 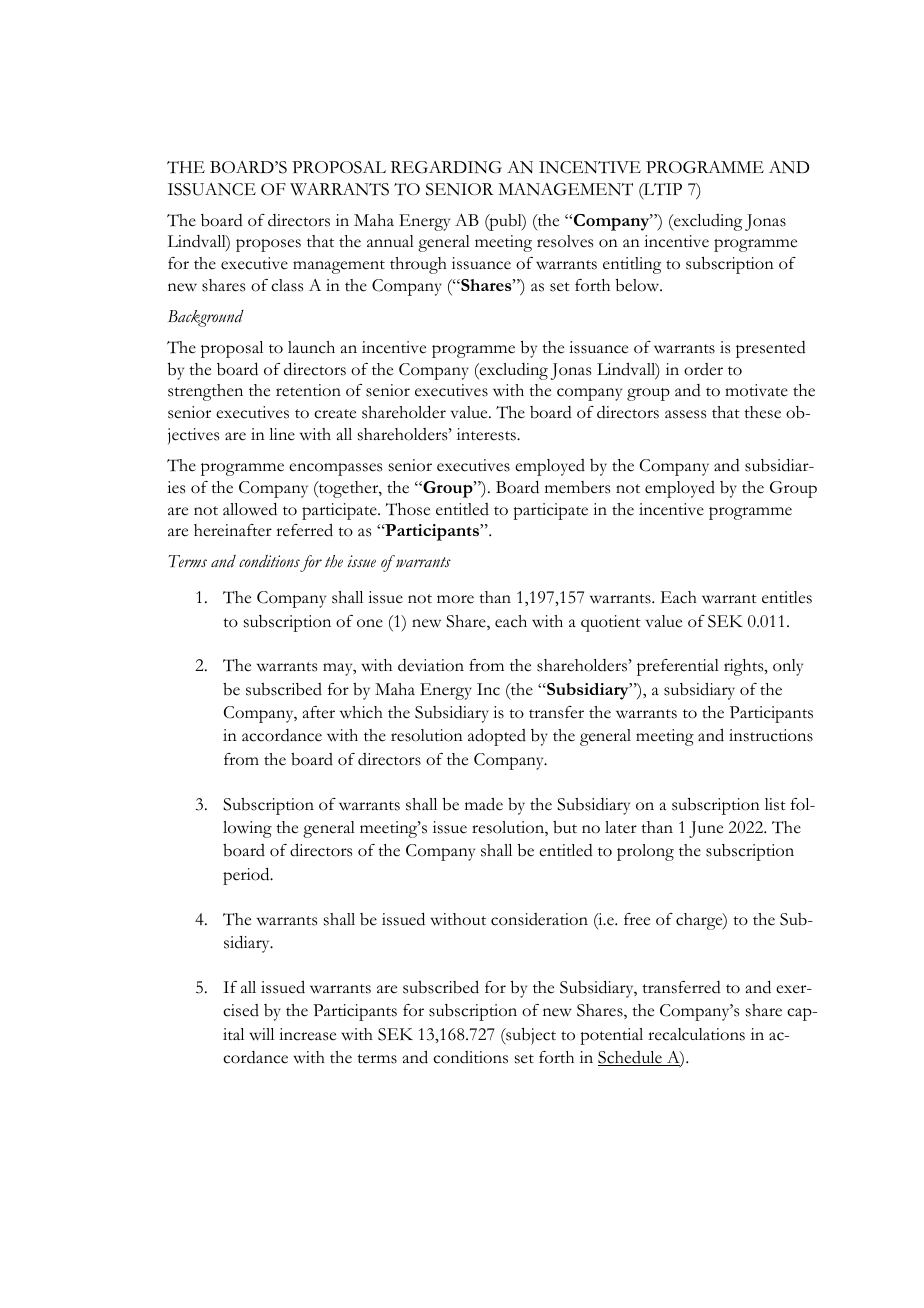 I want to click on below, so click(x=639, y=285).
